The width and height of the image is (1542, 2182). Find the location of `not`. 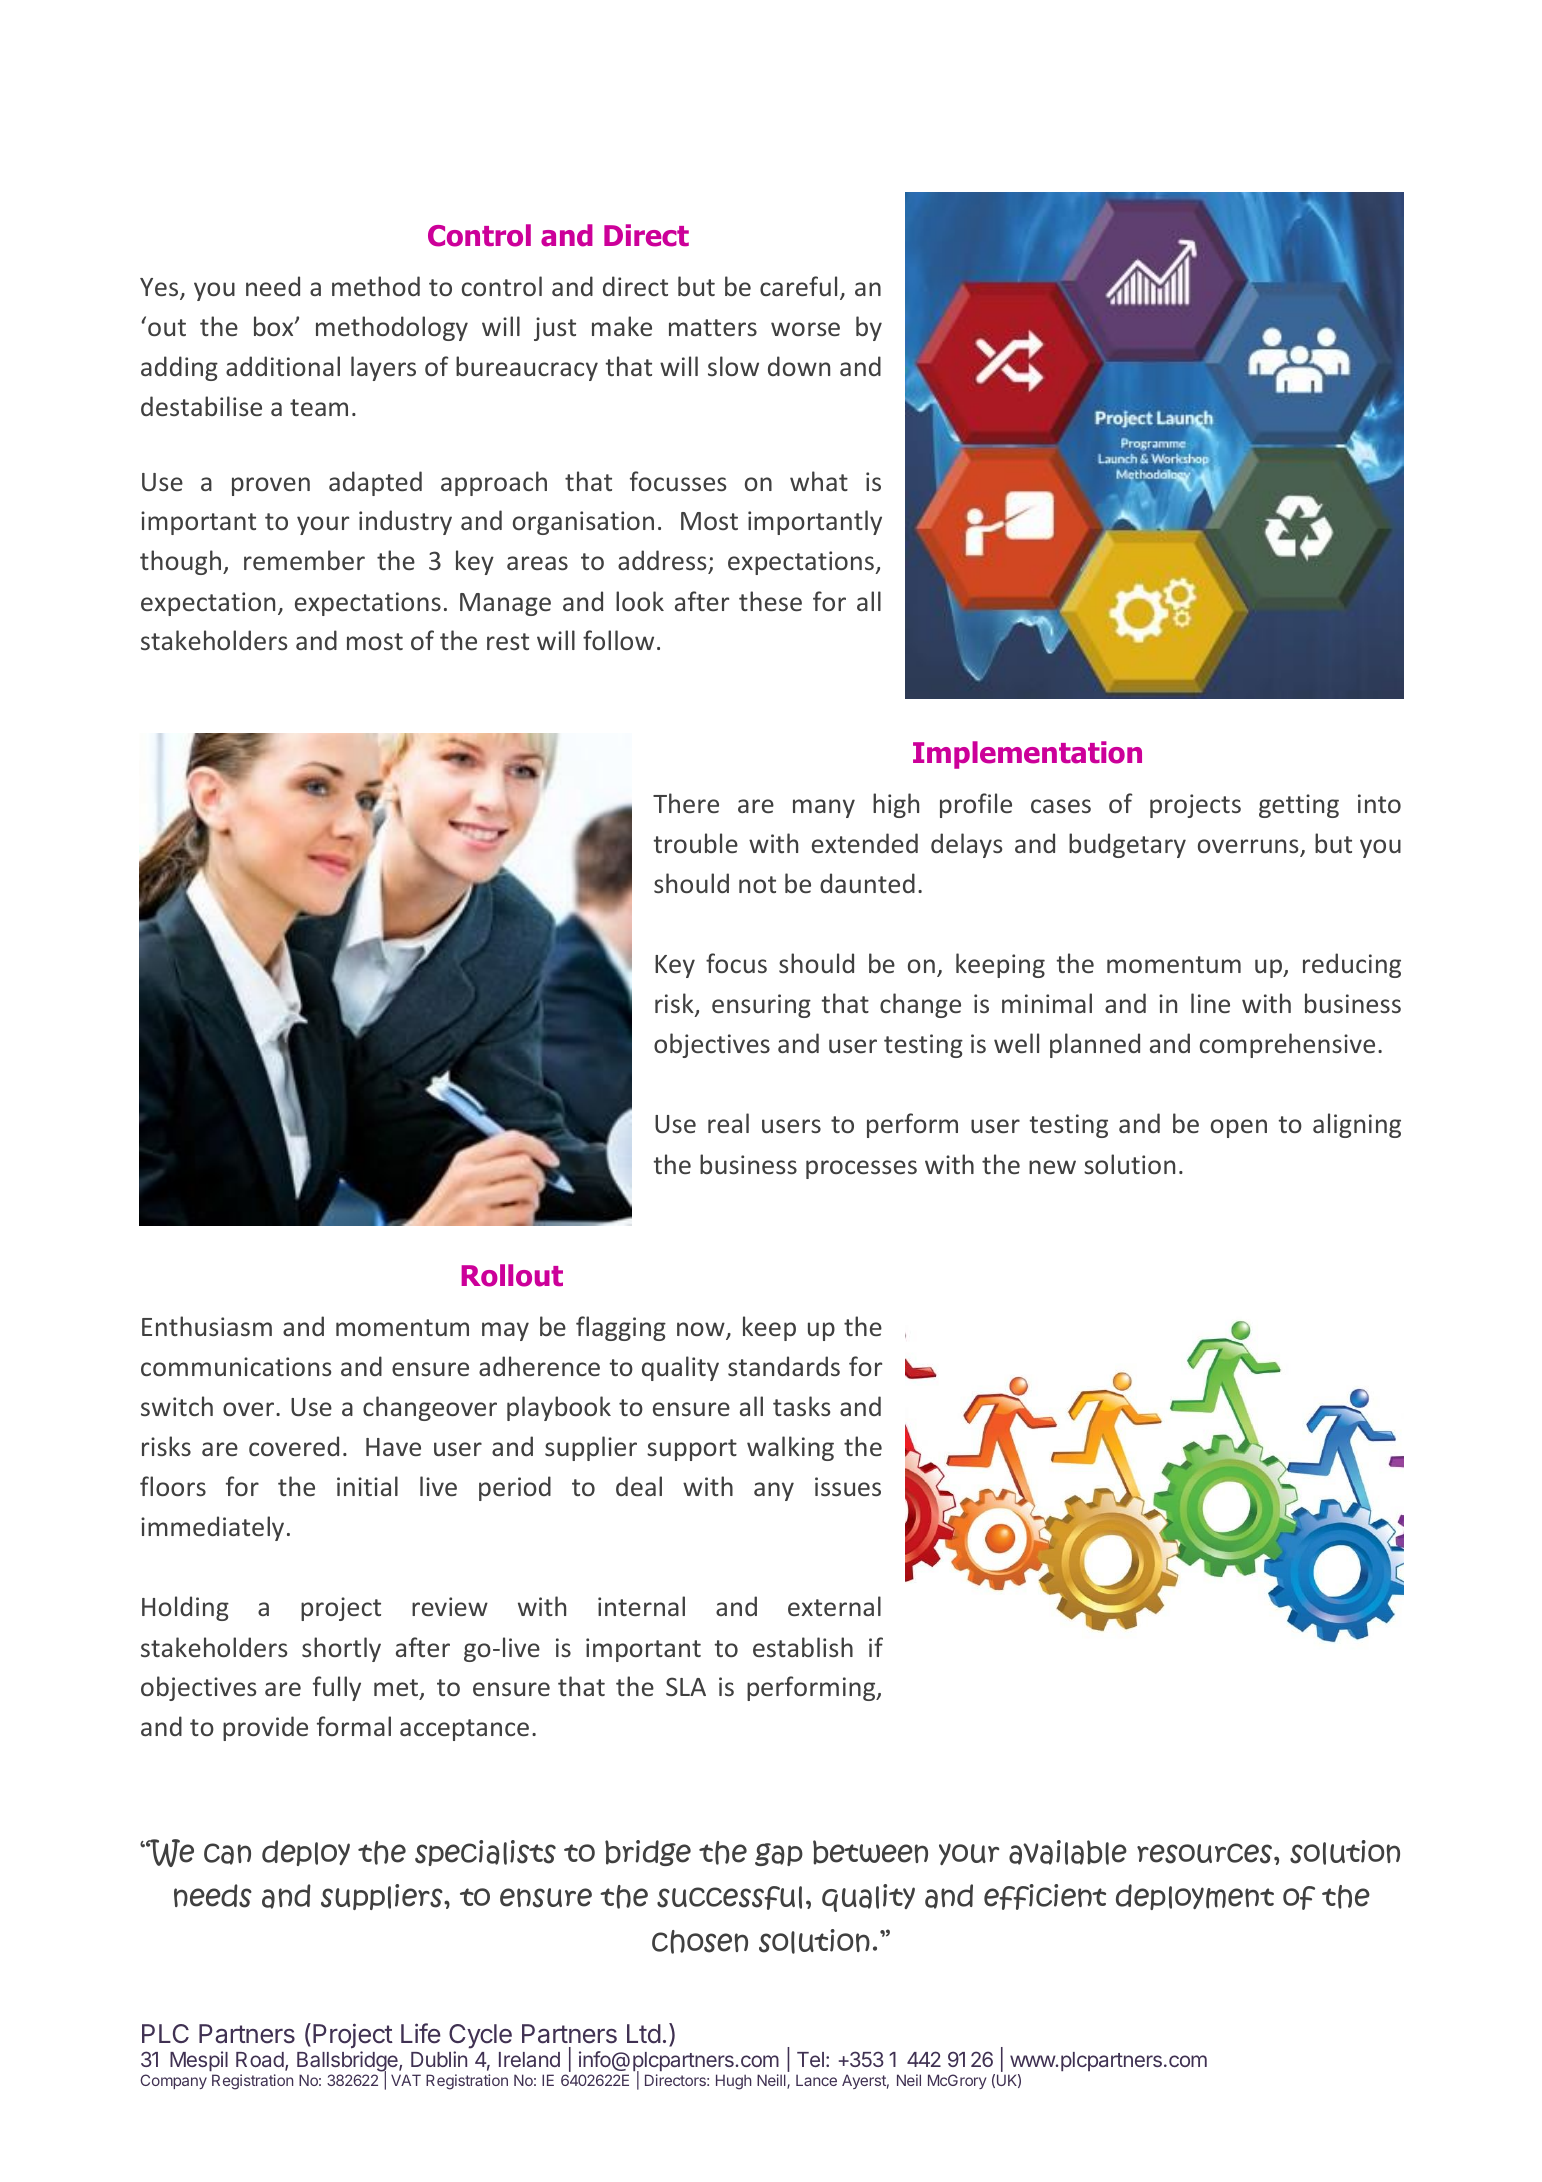

not is located at coordinates (757, 884).
